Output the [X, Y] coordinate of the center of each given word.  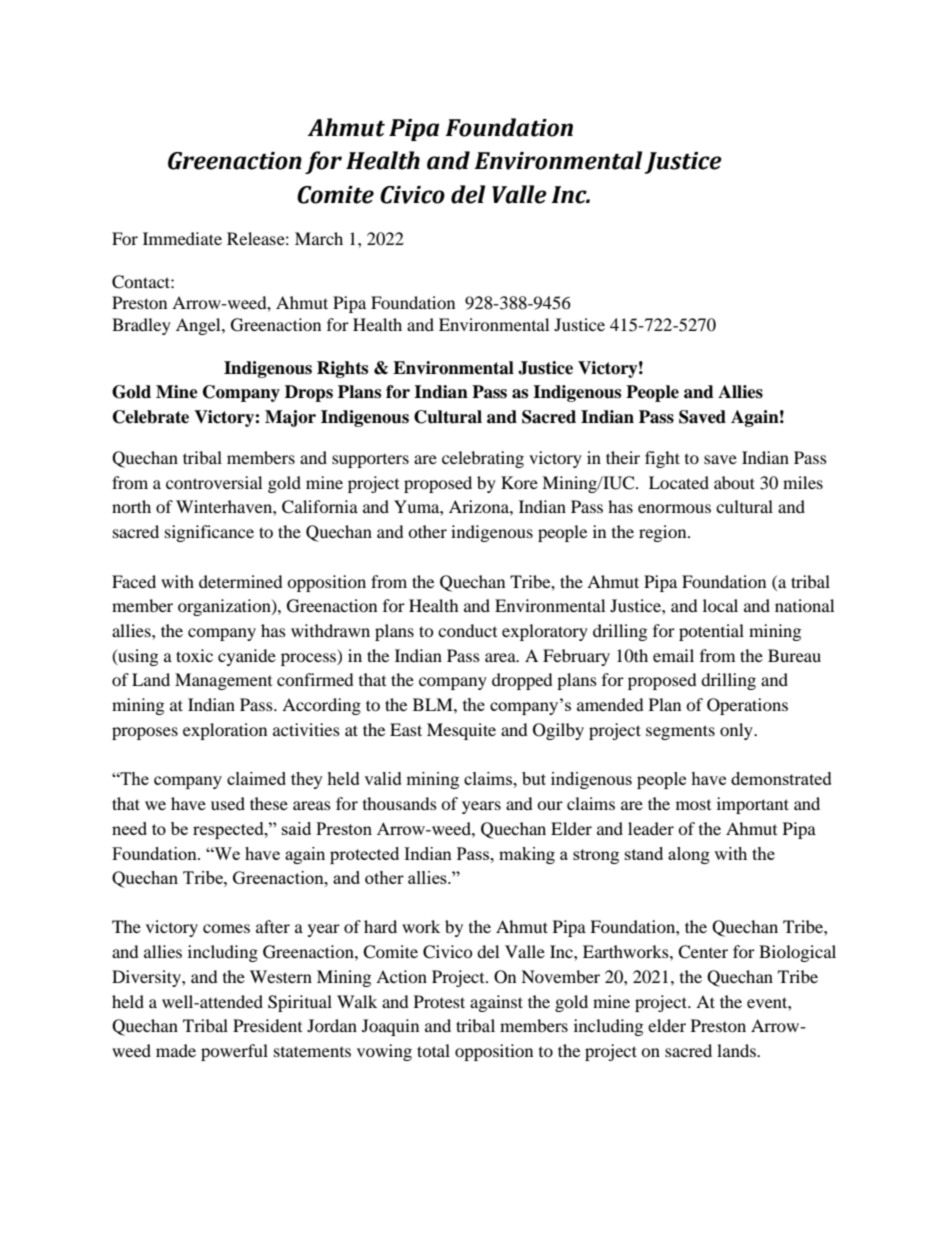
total [433, 1050]
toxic [194, 655]
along [689, 855]
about [734, 482]
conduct [467, 630]
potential [711, 632]
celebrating [483, 459]
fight [662, 459]
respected [229, 830]
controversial [214, 482]
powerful [234, 1052]
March [319, 238]
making [527, 855]
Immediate [182, 238]
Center [703, 952]
